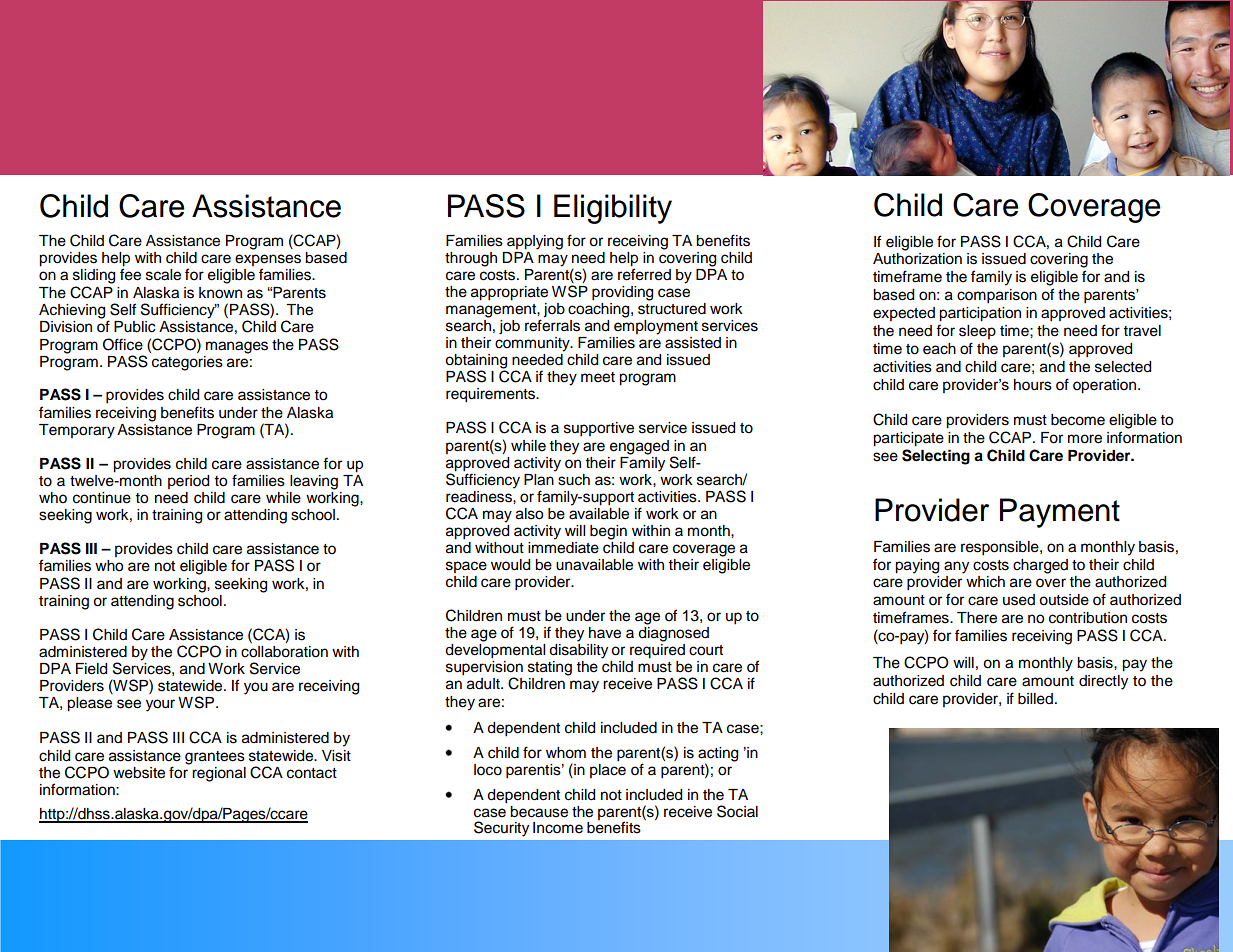  Describe the element at coordinates (187, 363) in the screenshot. I see `categories` at that location.
